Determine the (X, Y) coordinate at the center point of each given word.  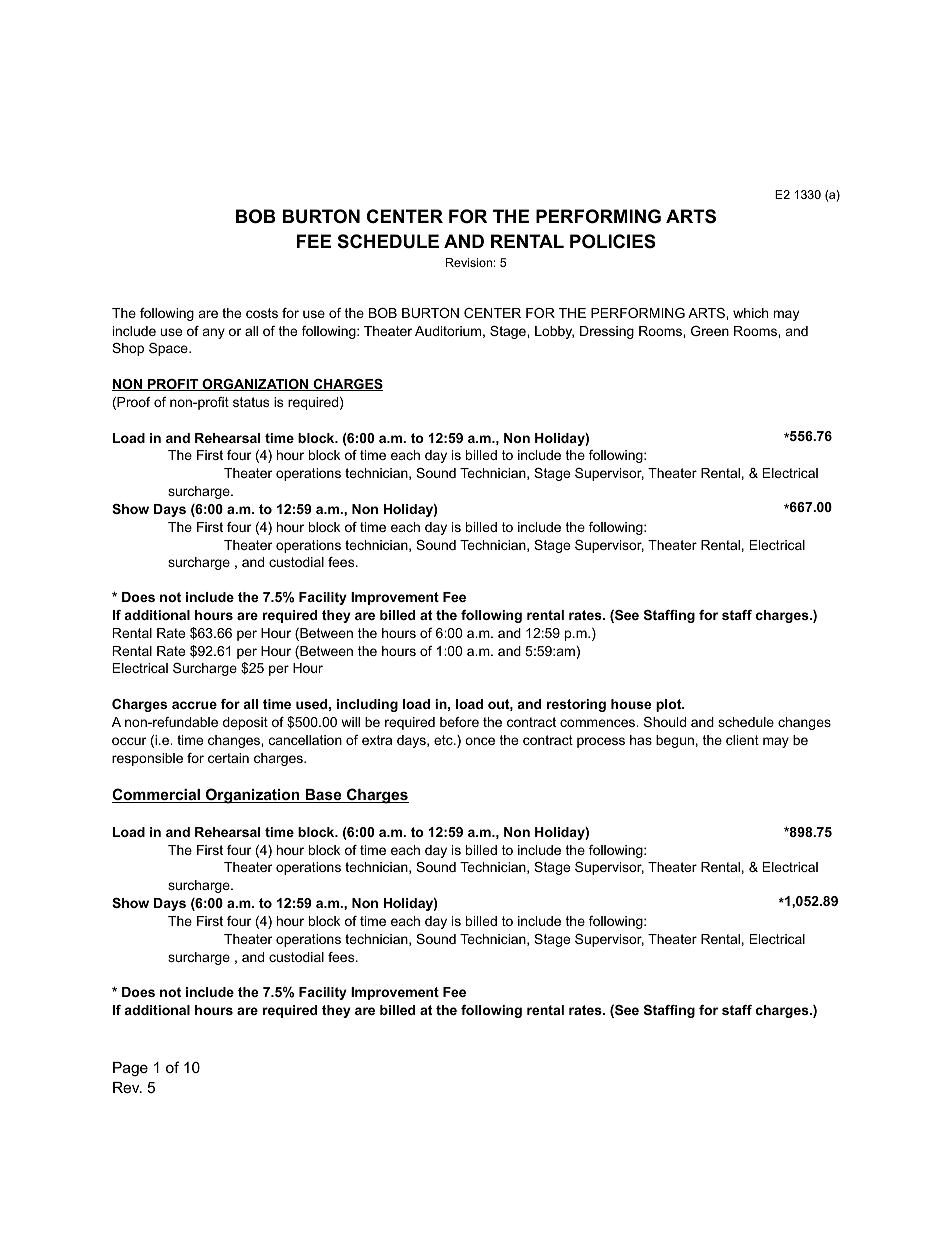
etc (444, 740)
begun (675, 741)
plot (670, 705)
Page (130, 1069)
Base (323, 796)
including (367, 705)
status (251, 402)
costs (262, 313)
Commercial (157, 795)
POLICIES (613, 241)
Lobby (554, 332)
